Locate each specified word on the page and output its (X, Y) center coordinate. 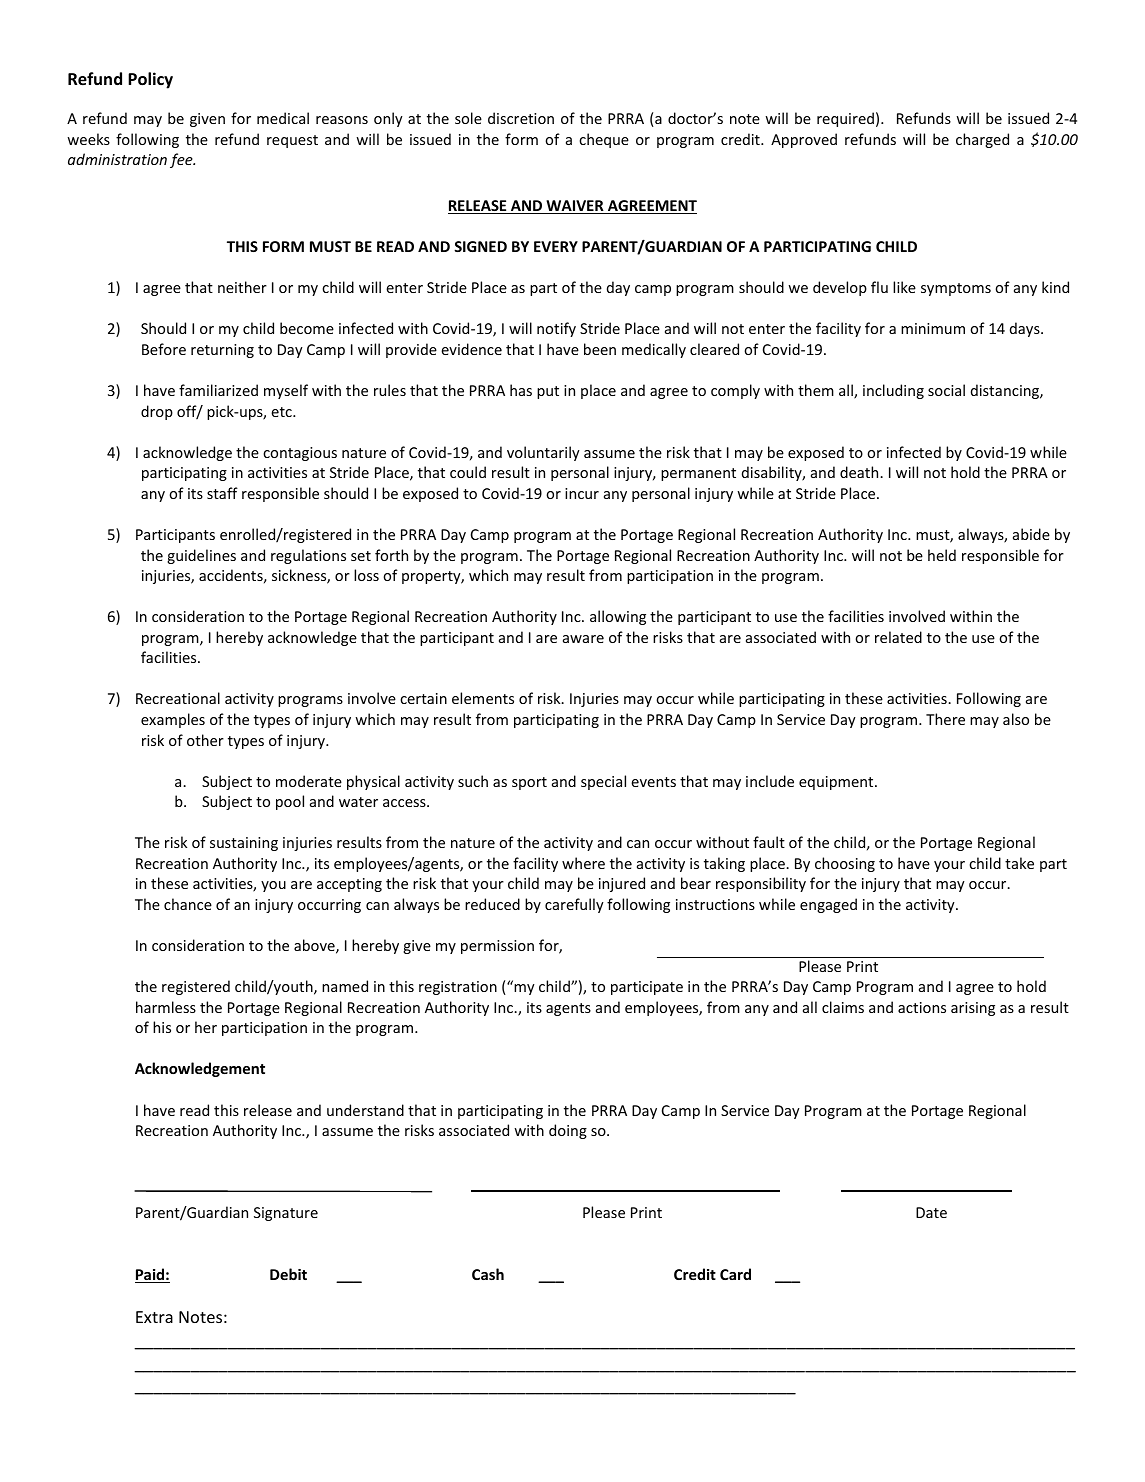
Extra (154, 1317)
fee (182, 160)
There (945, 719)
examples (173, 720)
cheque (604, 140)
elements (483, 698)
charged (982, 140)
